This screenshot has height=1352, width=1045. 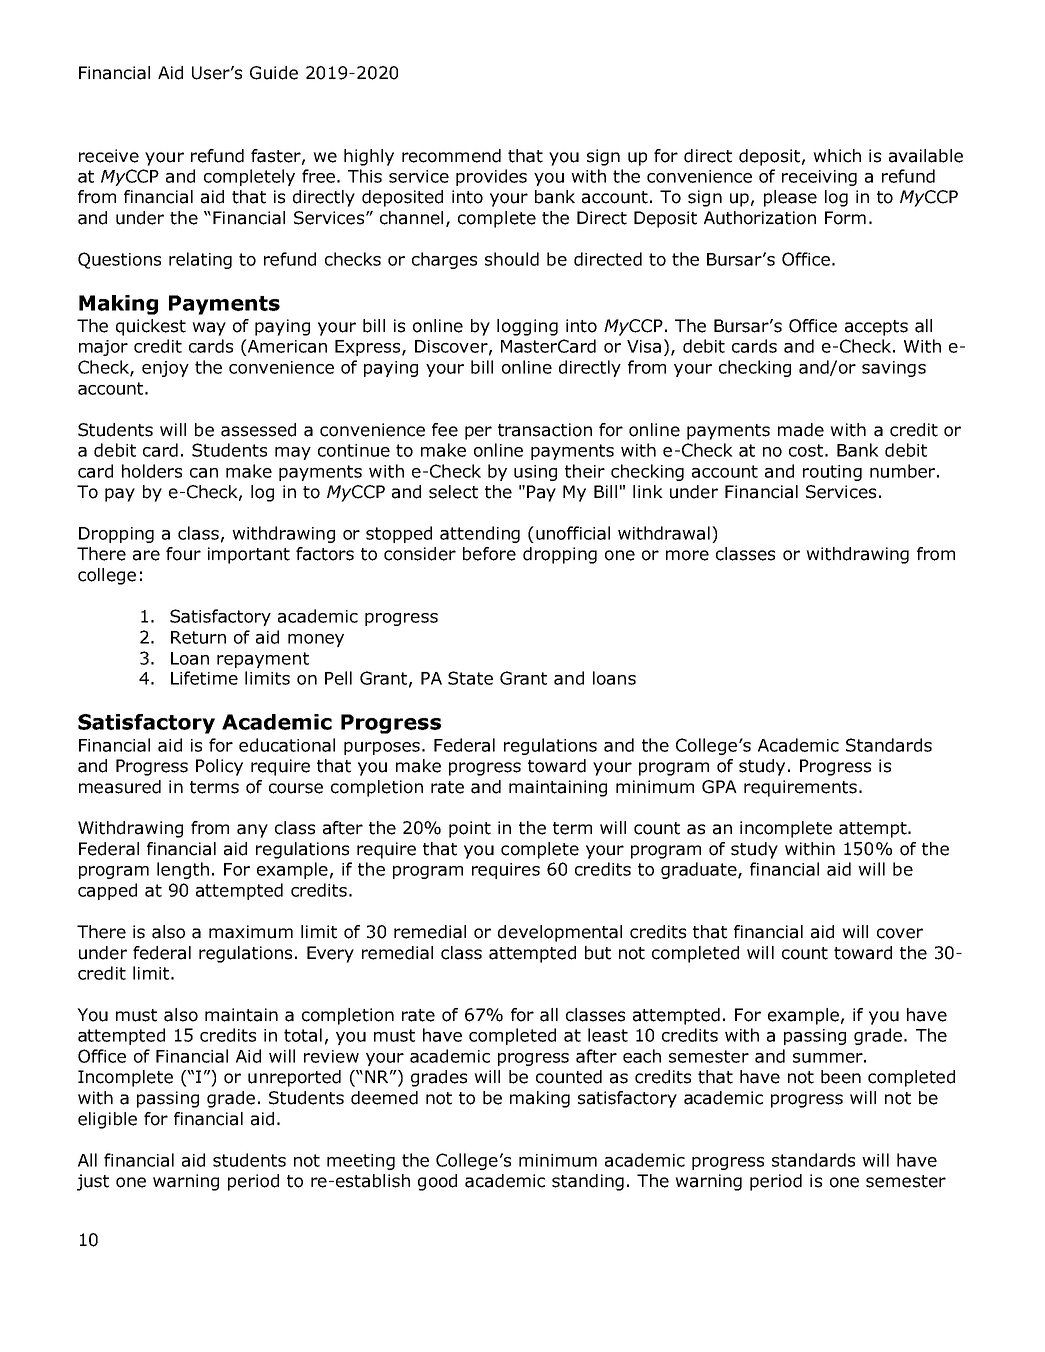 What do you see at coordinates (274, 73) in the screenshot?
I see `Guide` at bounding box center [274, 73].
